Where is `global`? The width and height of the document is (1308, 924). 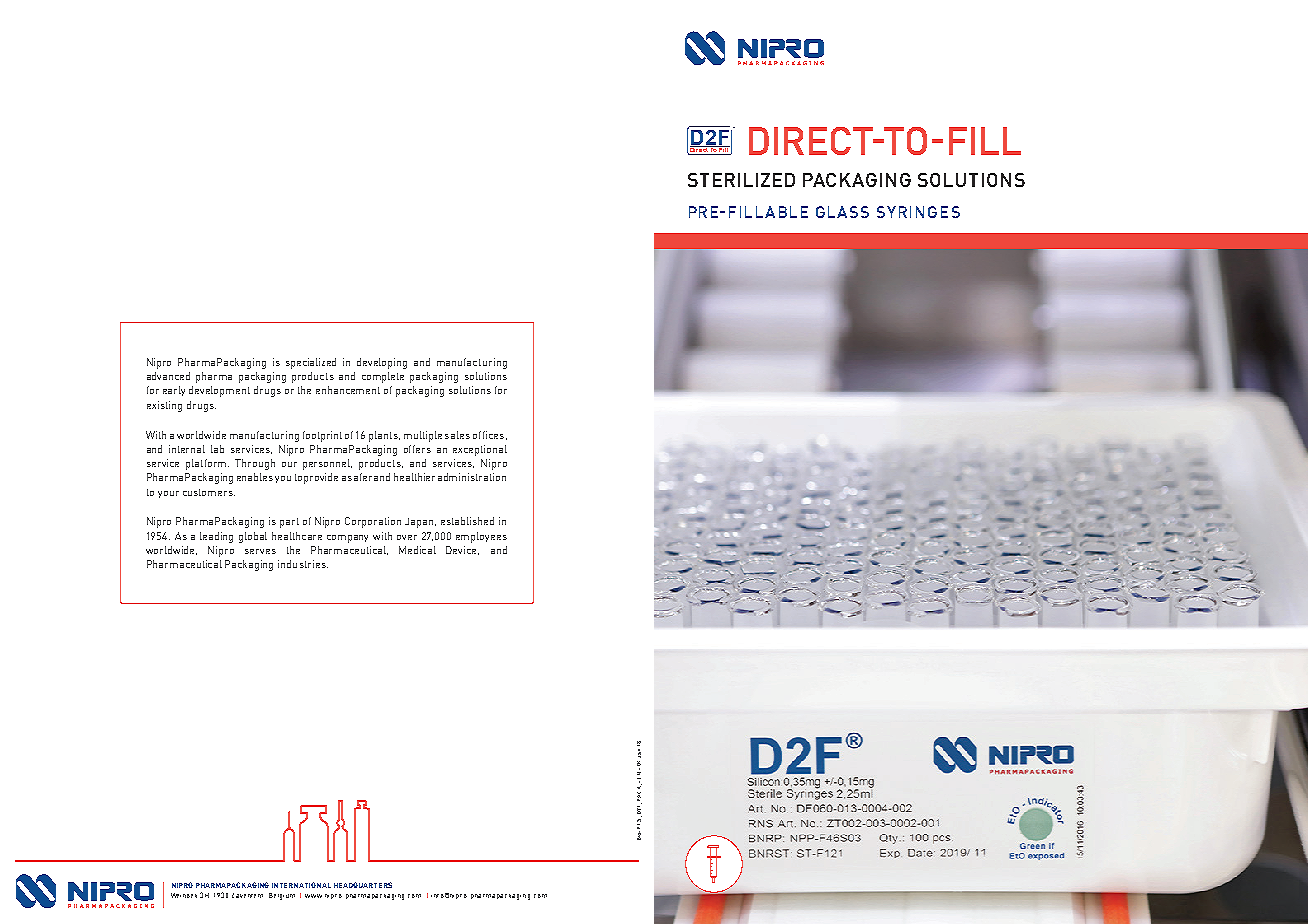
global is located at coordinates (253, 537).
